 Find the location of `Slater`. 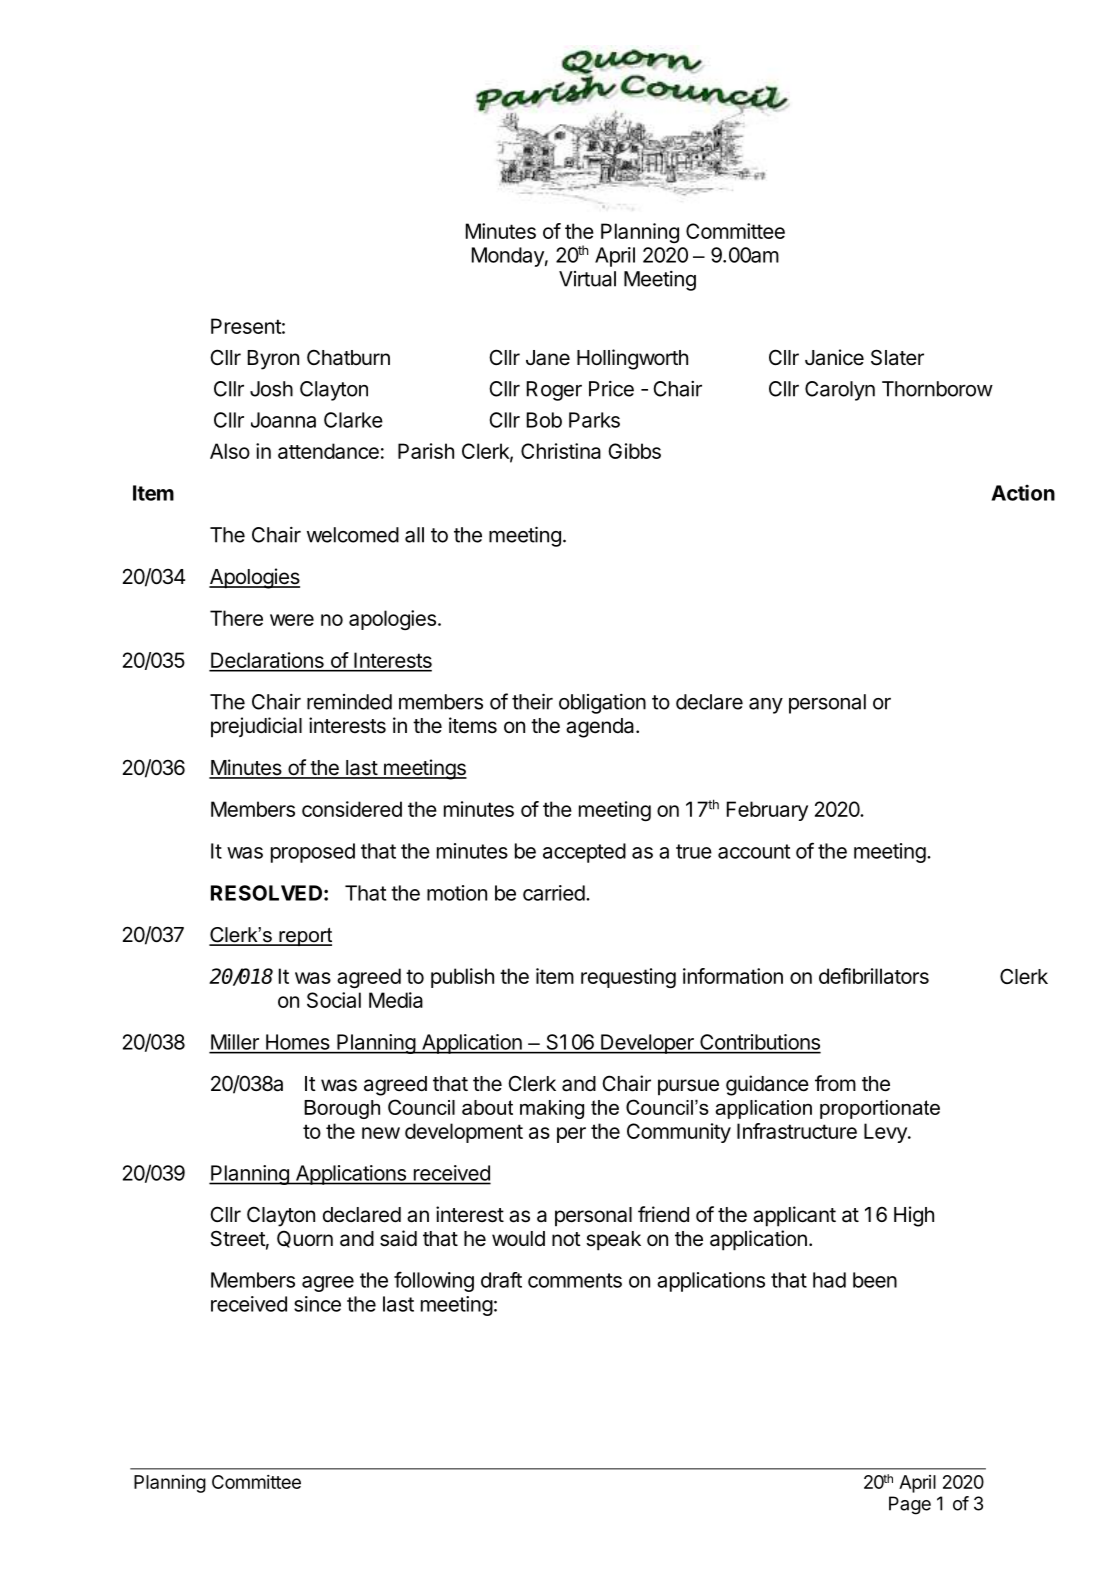

Slater is located at coordinates (897, 357).
